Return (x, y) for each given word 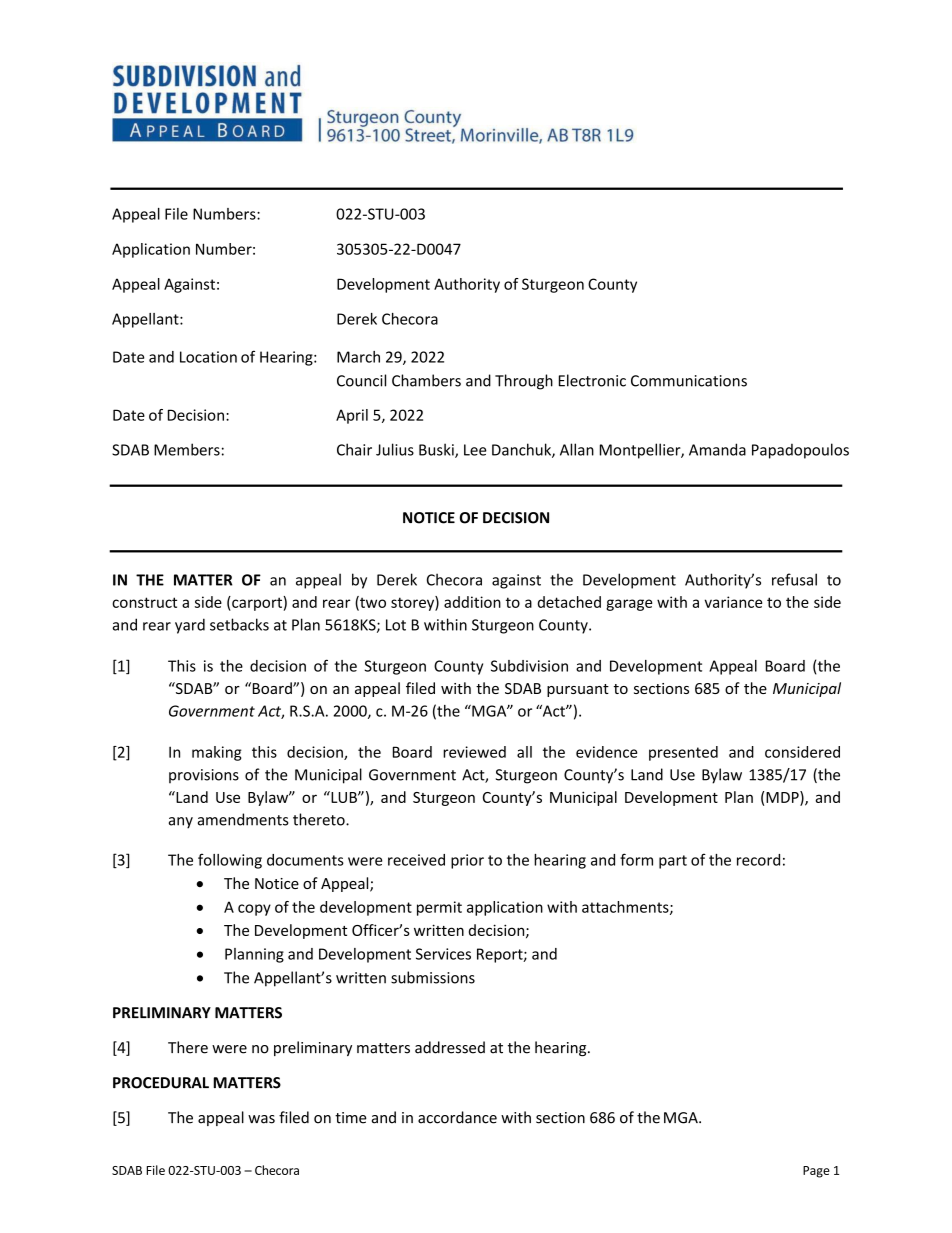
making (217, 753)
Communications (689, 381)
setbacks (239, 624)
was (261, 1119)
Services (443, 954)
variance (733, 602)
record (758, 860)
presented (683, 753)
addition (472, 602)
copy (254, 910)
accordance (457, 1117)
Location (208, 357)
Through (524, 382)
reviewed (474, 752)
